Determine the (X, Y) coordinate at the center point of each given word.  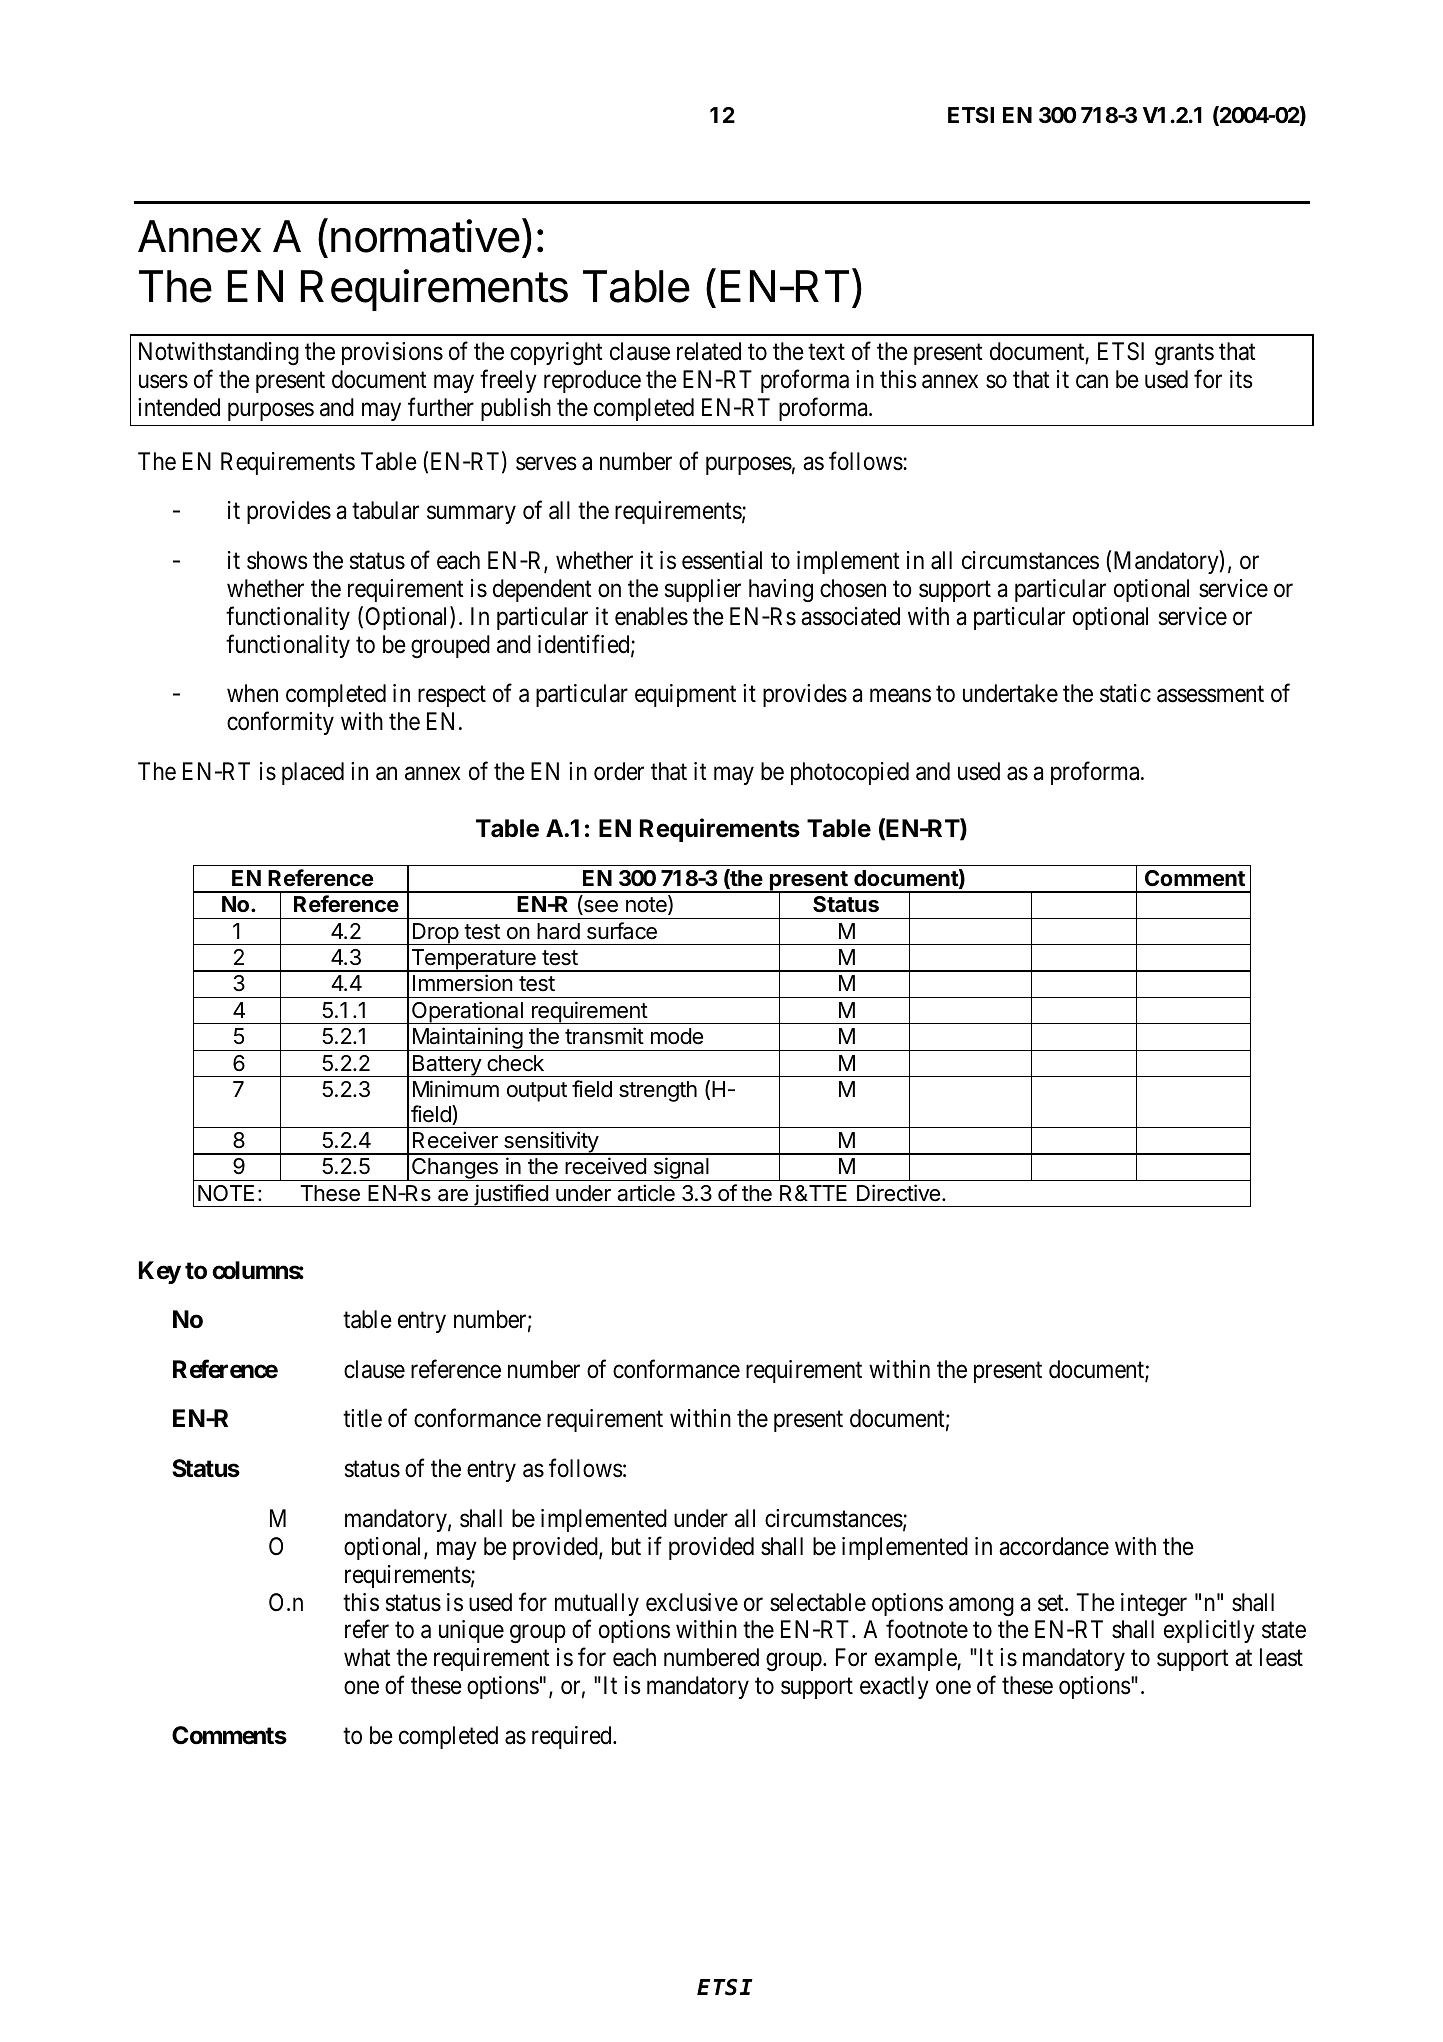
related (709, 351)
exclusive (692, 1602)
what (367, 1657)
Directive (898, 1193)
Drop (435, 934)
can (1092, 381)
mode (677, 1036)
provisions (392, 353)
